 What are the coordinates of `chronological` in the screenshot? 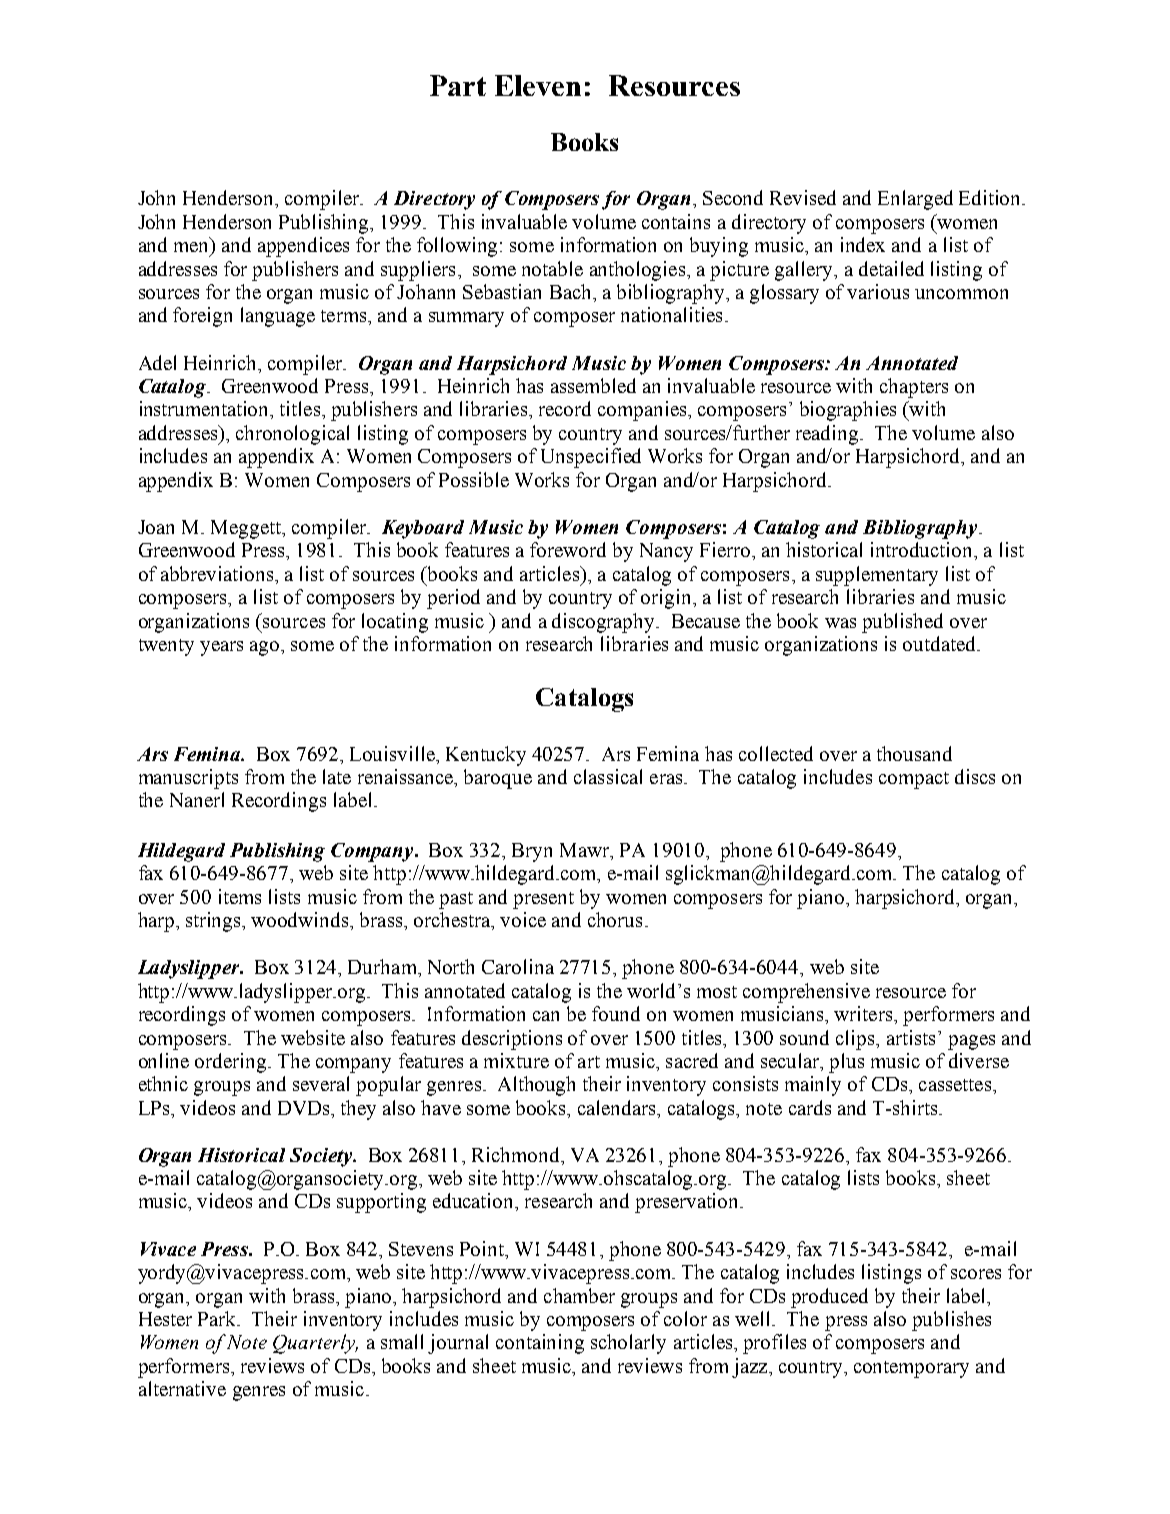 It's located at (292, 435).
